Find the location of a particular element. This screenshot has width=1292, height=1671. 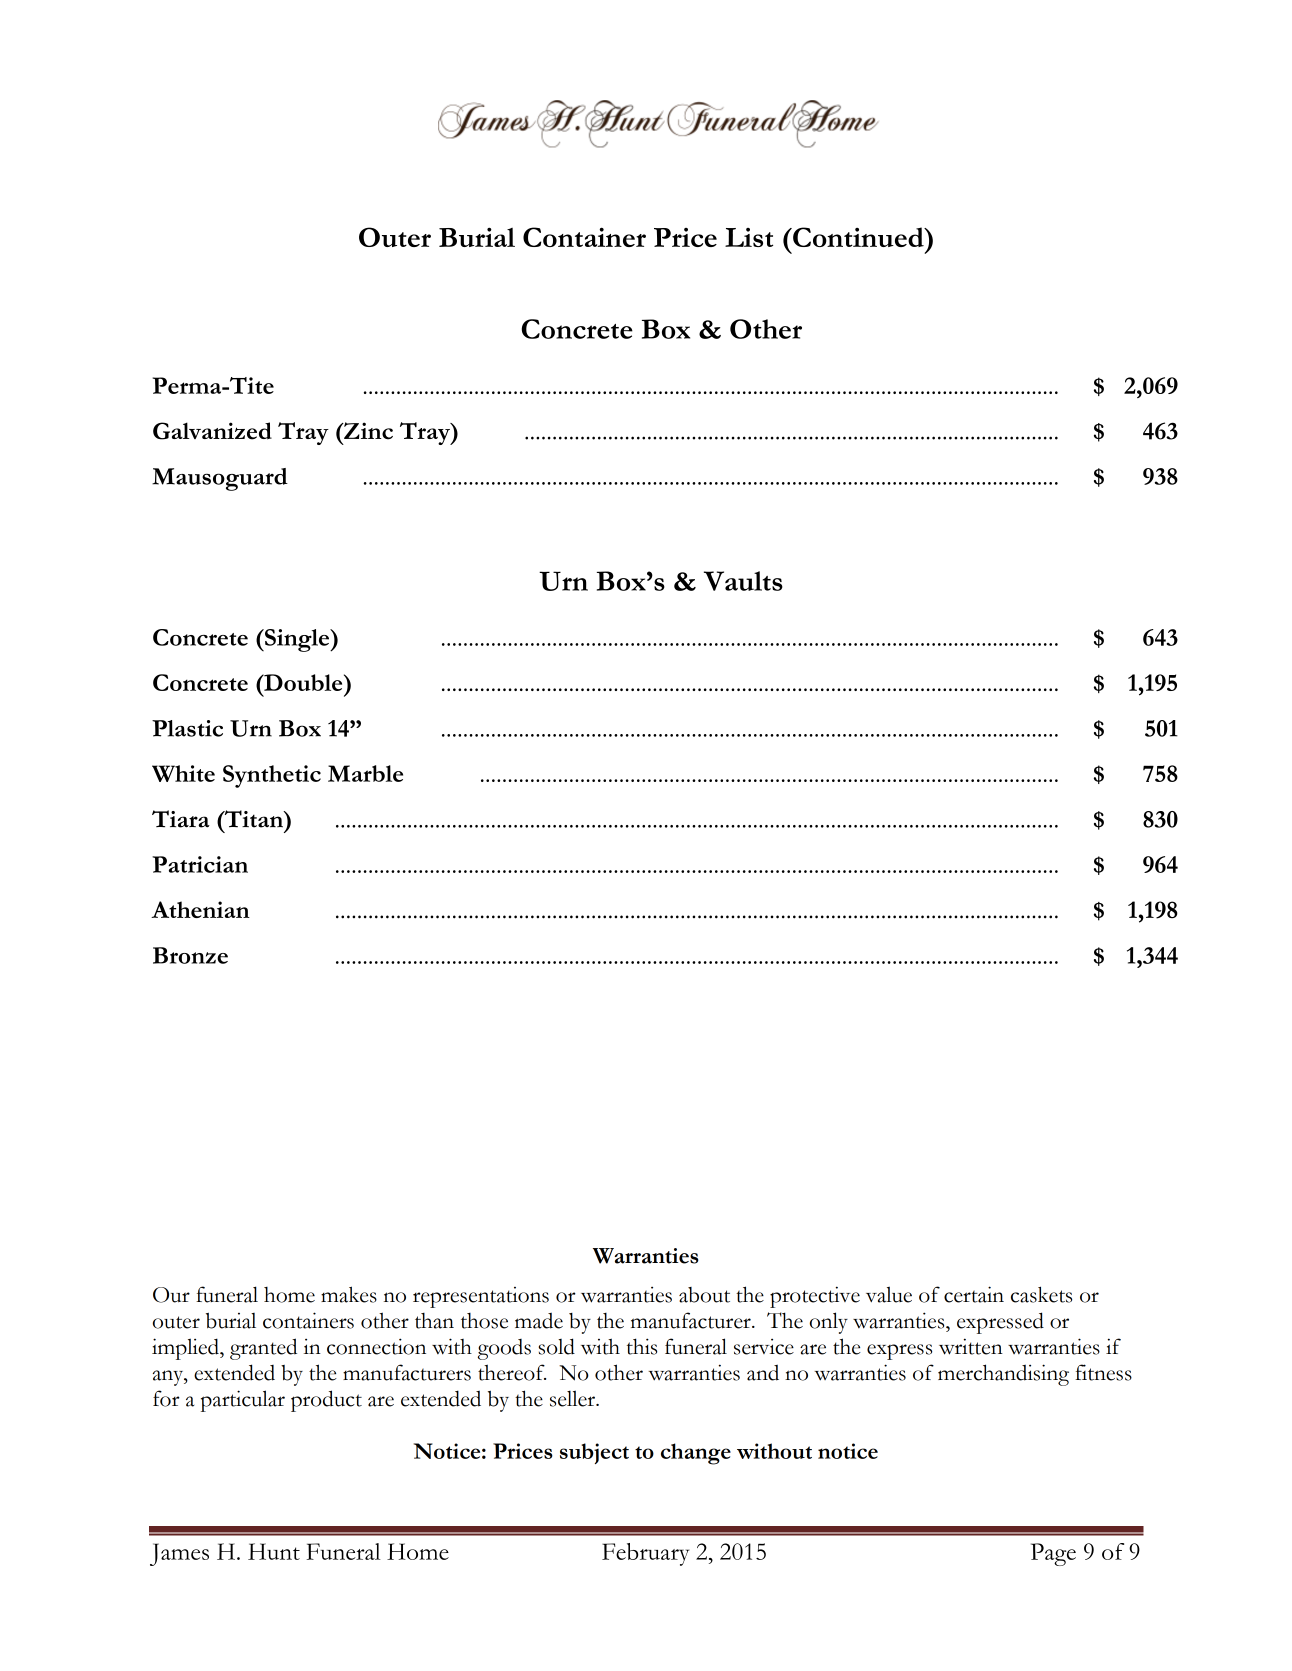

about is located at coordinates (704, 1295).
